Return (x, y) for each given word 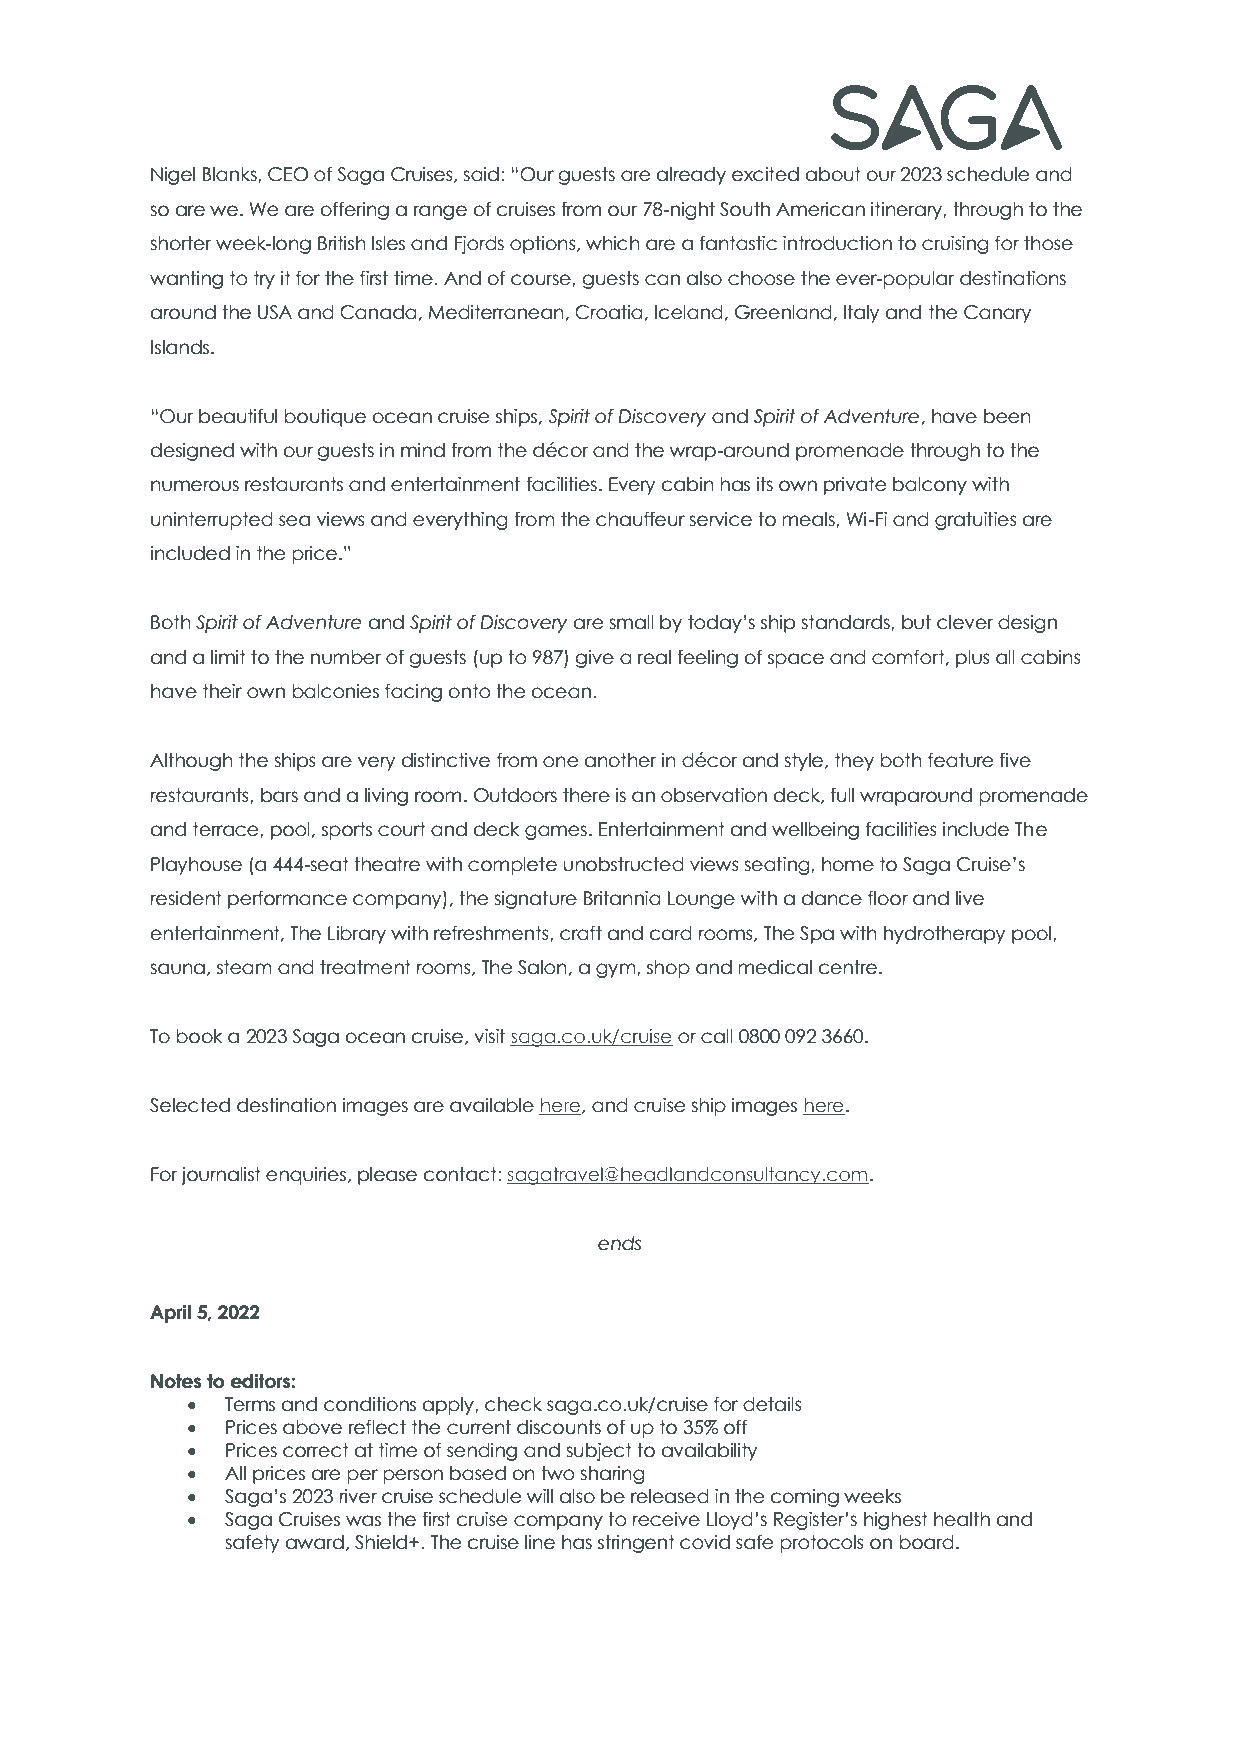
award (315, 1542)
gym (617, 970)
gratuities (976, 521)
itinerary (907, 211)
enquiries (307, 1176)
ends (619, 1243)
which (613, 243)
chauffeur (640, 519)
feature (960, 760)
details (772, 1404)
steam (244, 967)
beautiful (238, 416)
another (620, 760)
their (222, 691)
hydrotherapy (944, 935)
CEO (288, 174)
